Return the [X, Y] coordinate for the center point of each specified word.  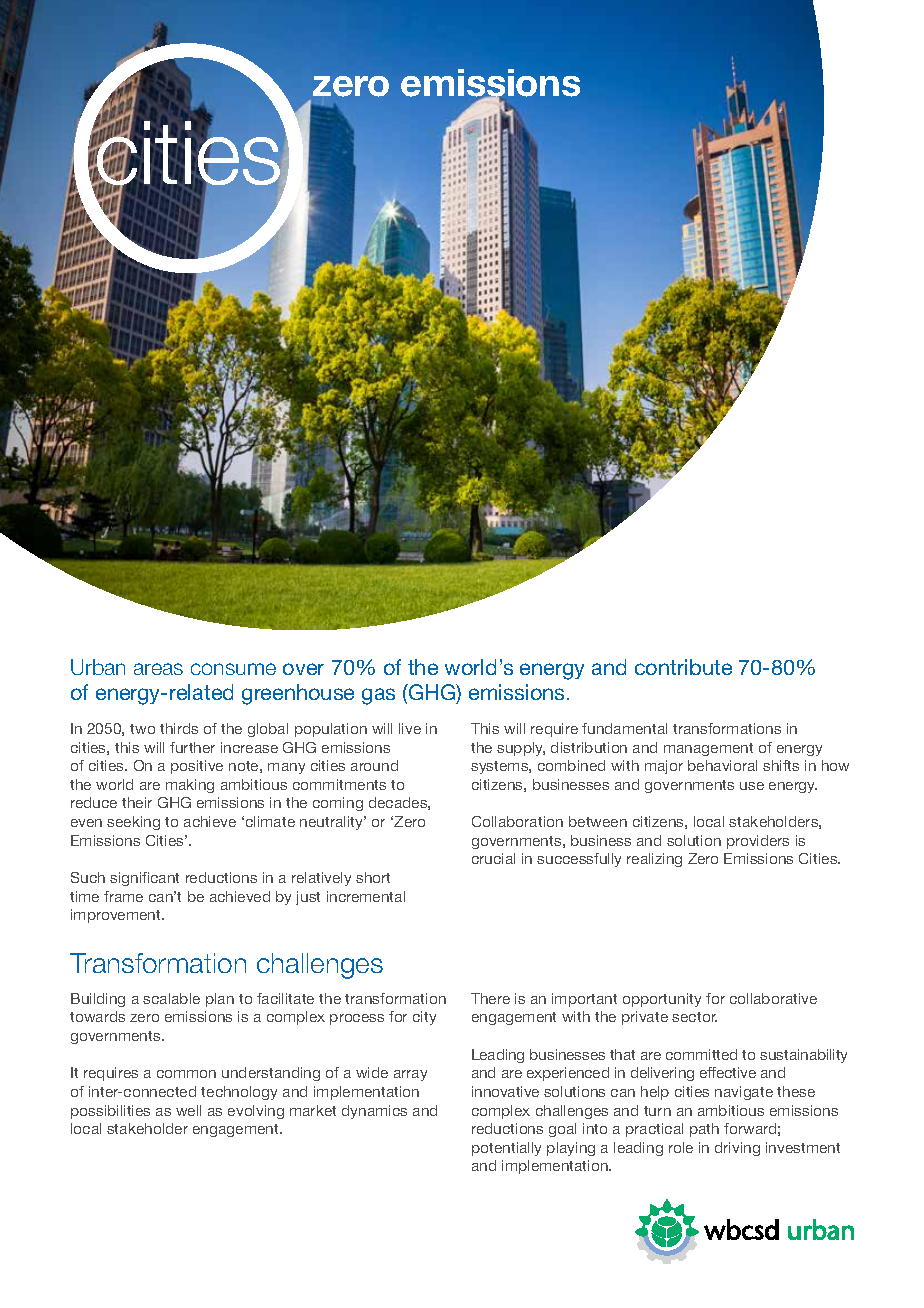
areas [158, 669]
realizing [654, 860]
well [188, 1110]
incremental [366, 896]
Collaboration [517, 821]
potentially [506, 1149]
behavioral [722, 765]
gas [378, 696]
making [190, 786]
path [704, 1130]
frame [123, 896]
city [424, 1018]
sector [694, 1017]
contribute [683, 667]
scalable [171, 998]
